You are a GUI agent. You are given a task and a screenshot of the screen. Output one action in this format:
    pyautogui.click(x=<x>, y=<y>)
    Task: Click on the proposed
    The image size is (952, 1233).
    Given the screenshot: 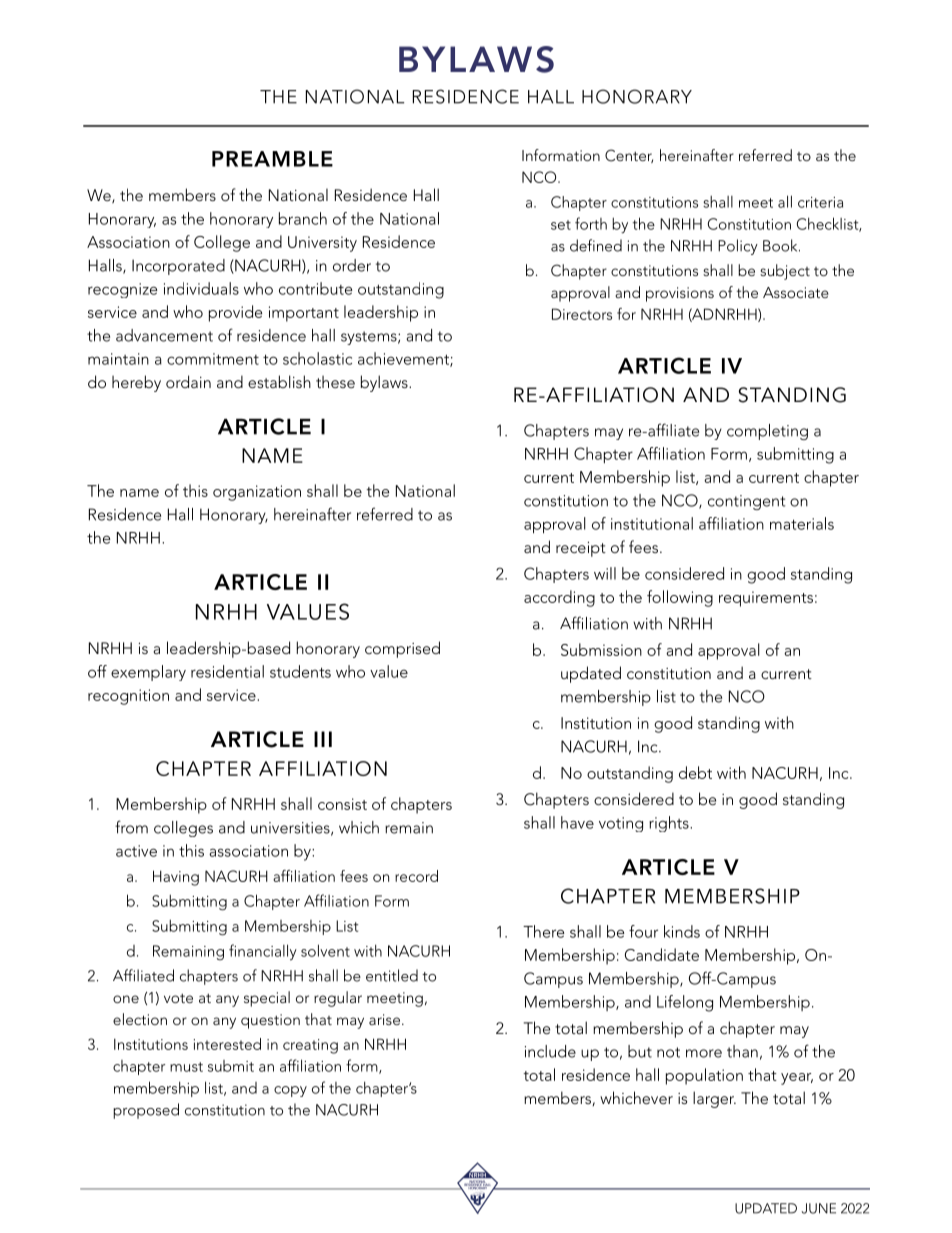 What is the action you would take?
    pyautogui.click(x=146, y=1111)
